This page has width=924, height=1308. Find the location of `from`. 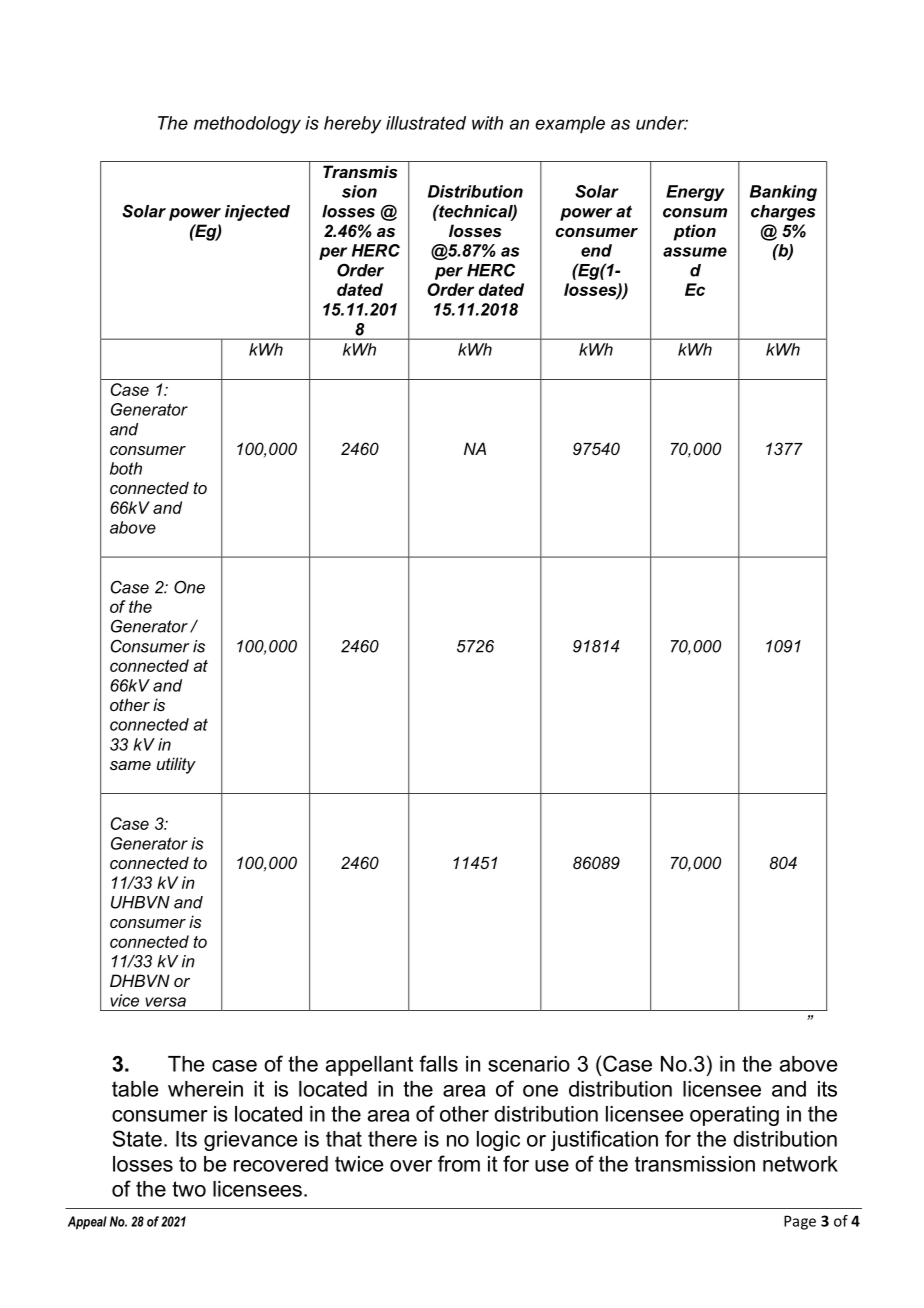

from is located at coordinates (459, 1163).
